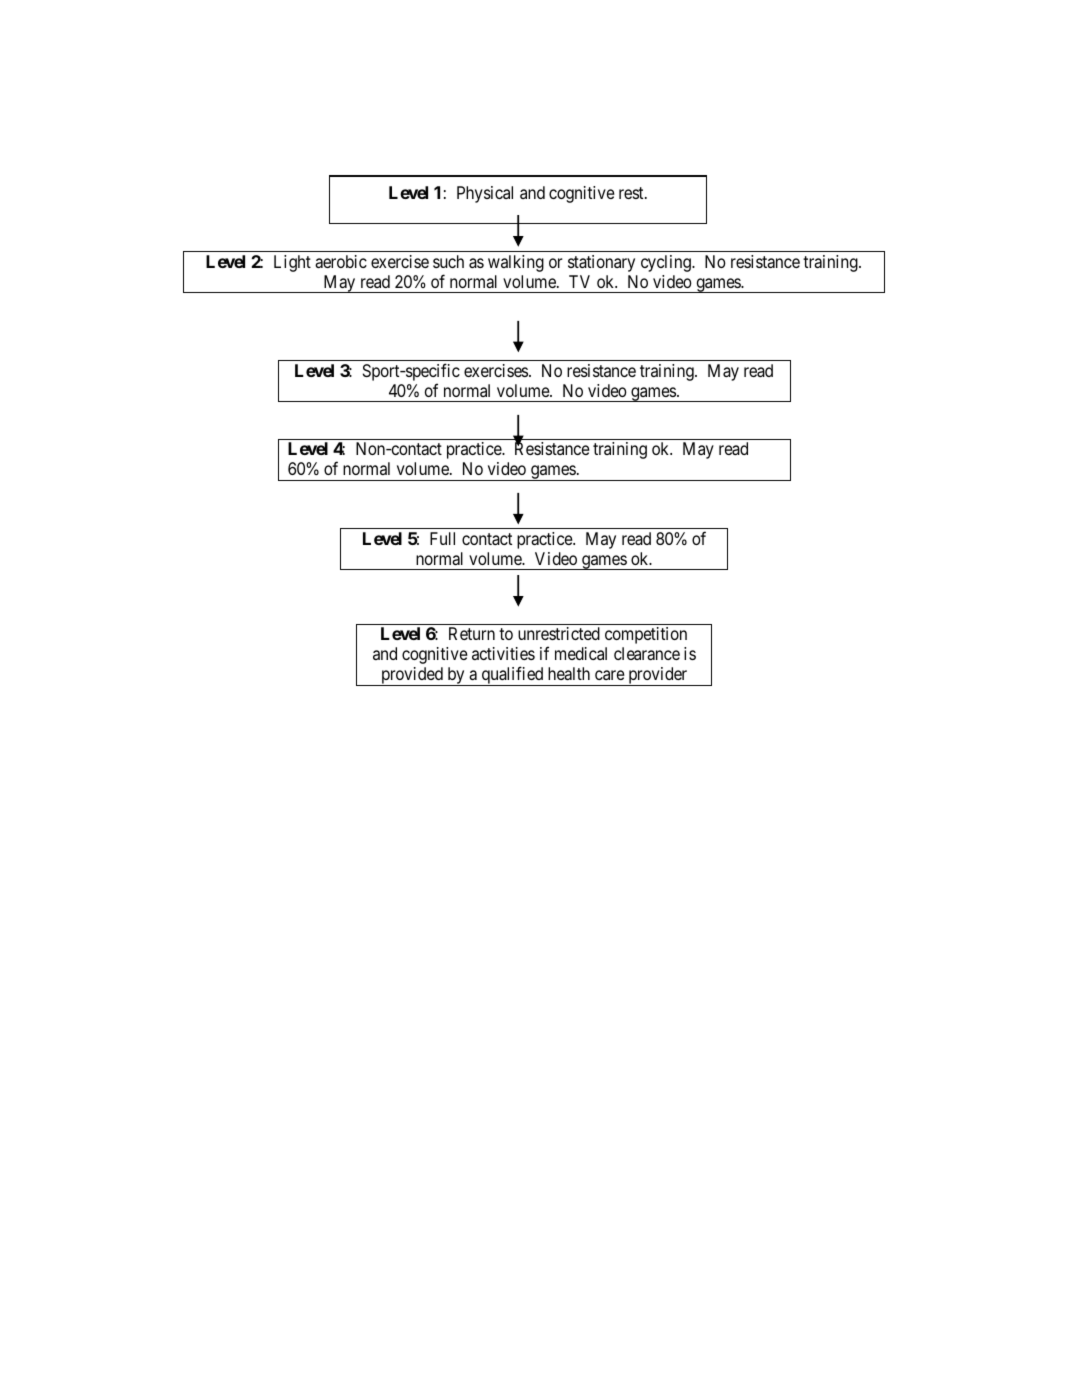 The height and width of the document is (1382, 1068). What do you see at coordinates (647, 653) in the document?
I see `clearance` at bounding box center [647, 653].
